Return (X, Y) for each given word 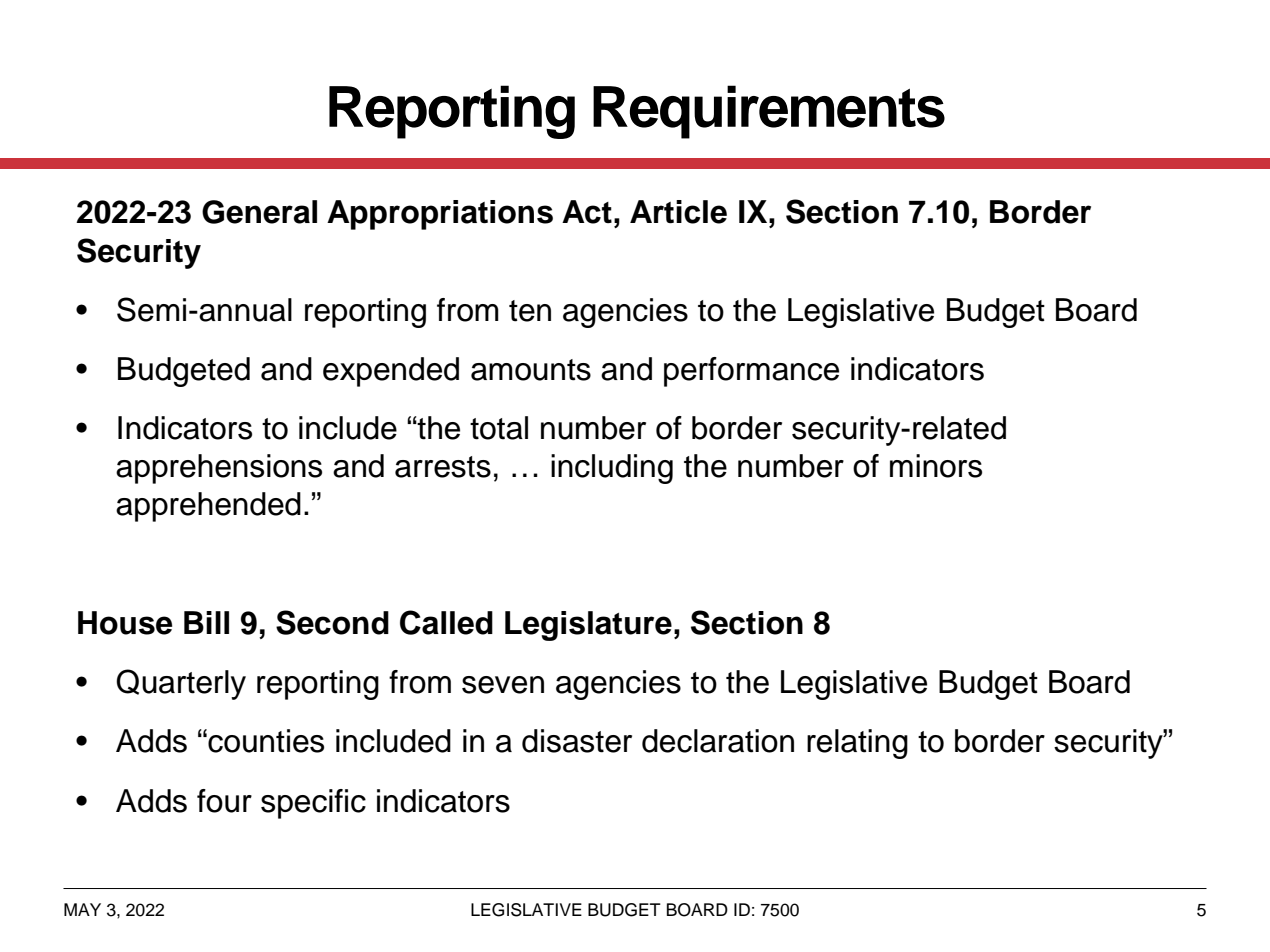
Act (587, 212)
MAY (82, 909)
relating (857, 744)
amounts (531, 370)
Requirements (769, 112)
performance (751, 372)
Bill (206, 622)
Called (446, 622)
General (259, 212)
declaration (718, 741)
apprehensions (219, 469)
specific (313, 804)
